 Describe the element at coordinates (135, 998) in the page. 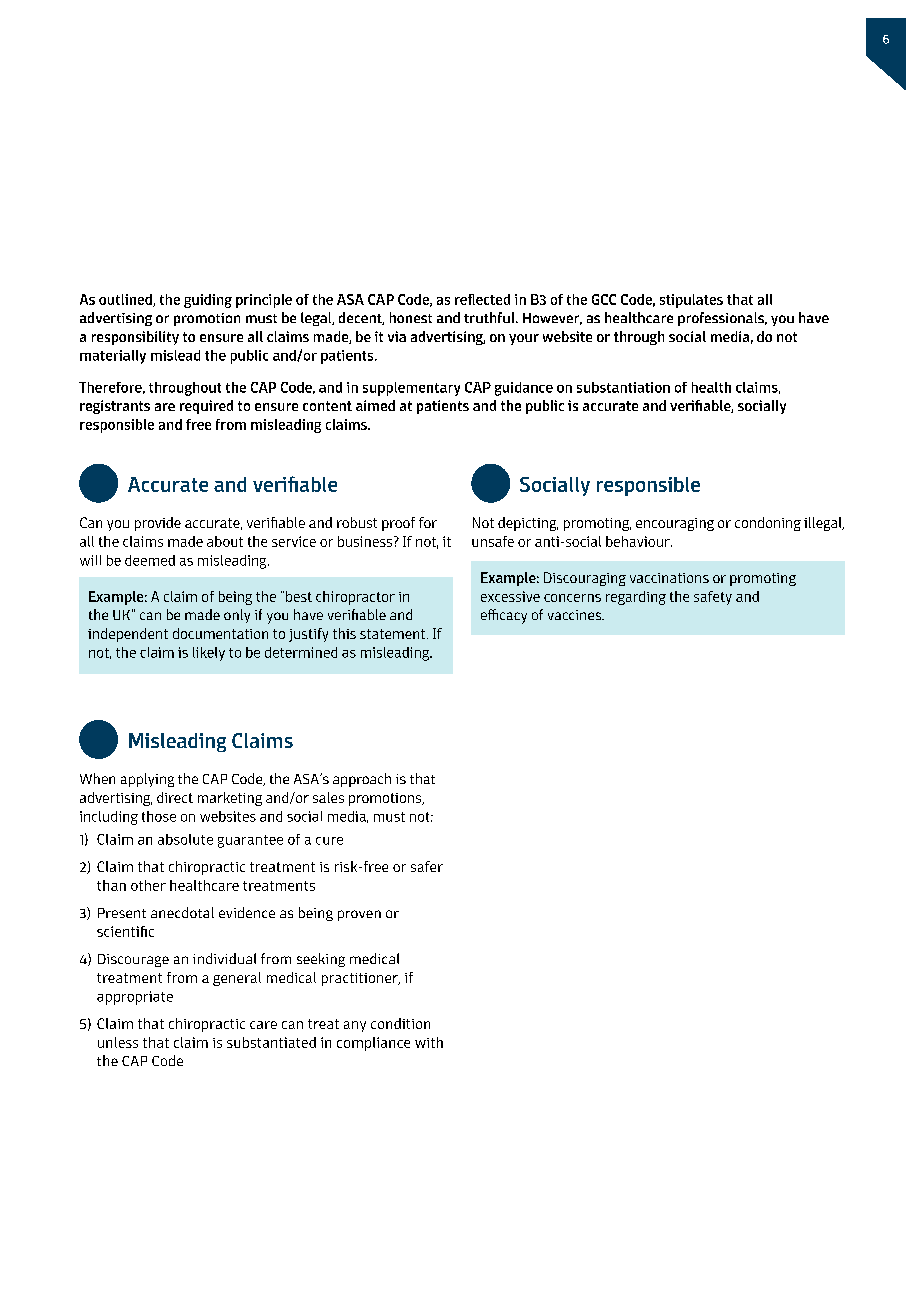

I see `appropriate` at that location.
